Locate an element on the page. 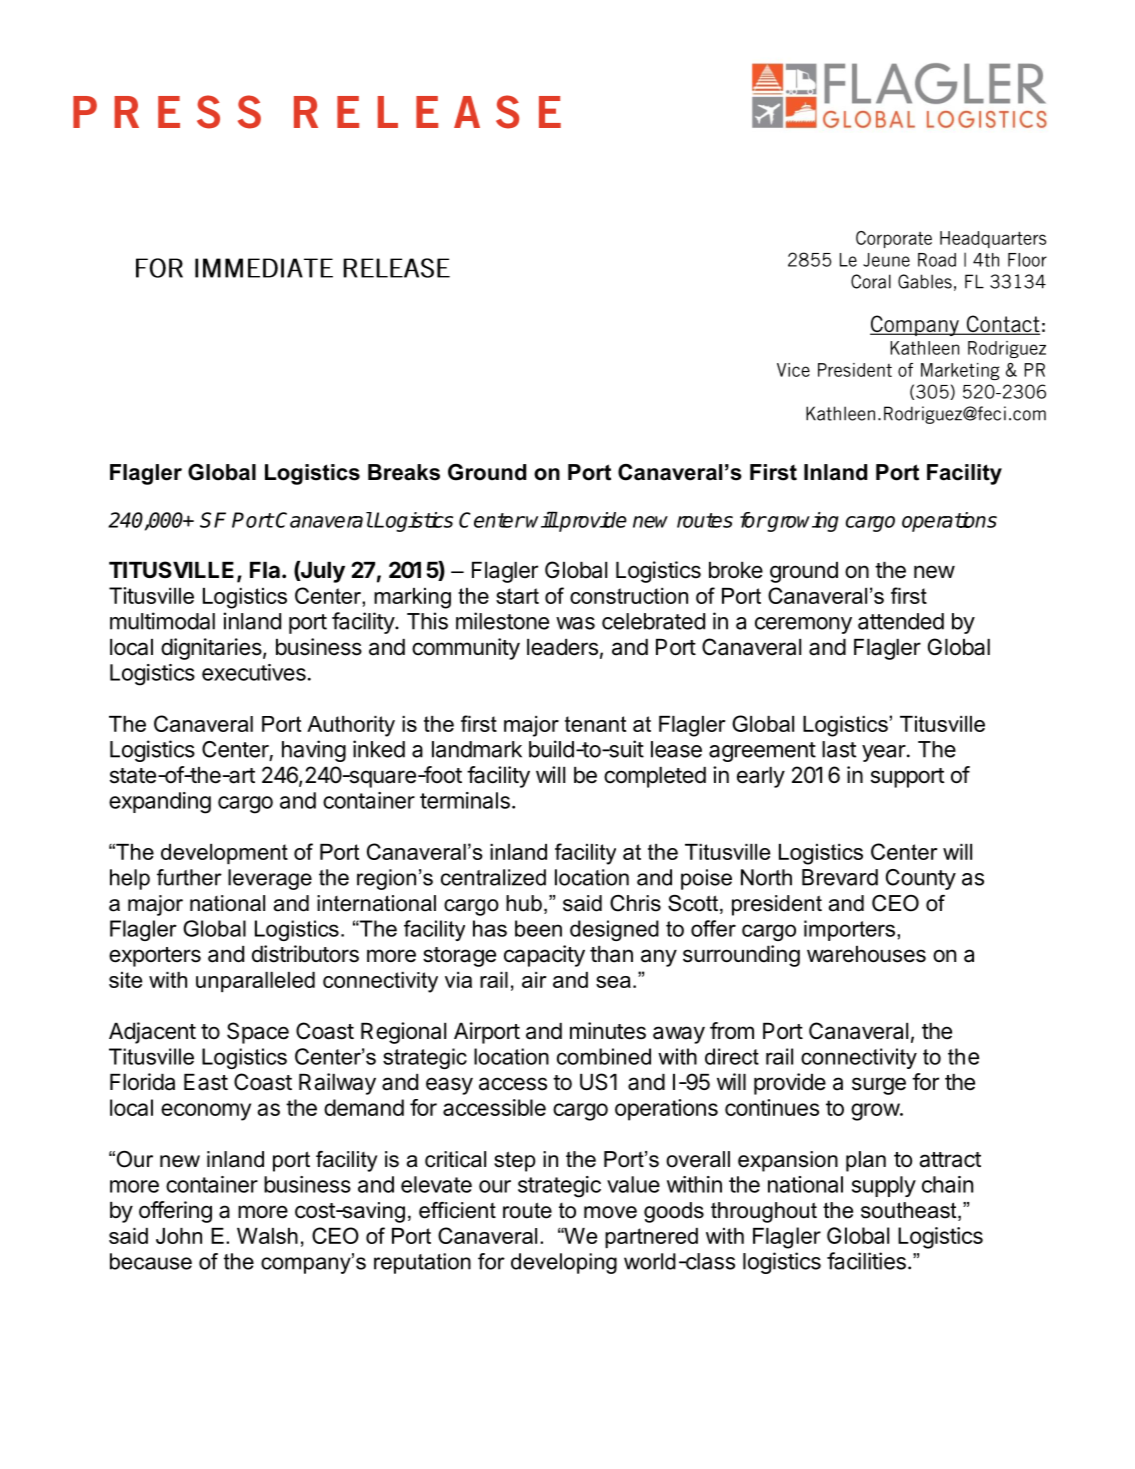 The width and height of the page is (1135, 1469). Walsh is located at coordinates (267, 1236).
